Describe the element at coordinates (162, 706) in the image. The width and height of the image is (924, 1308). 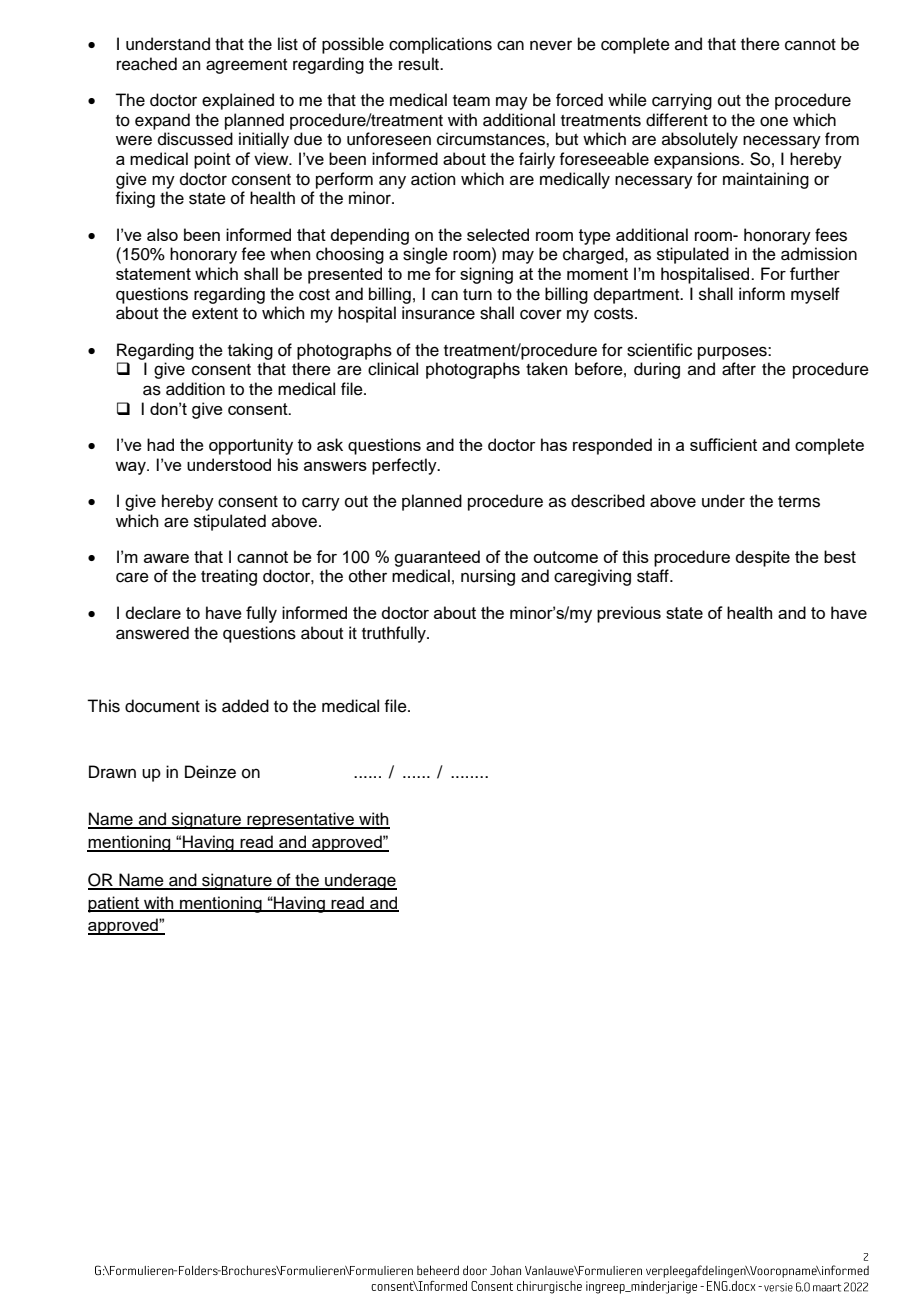
I see `document` at that location.
